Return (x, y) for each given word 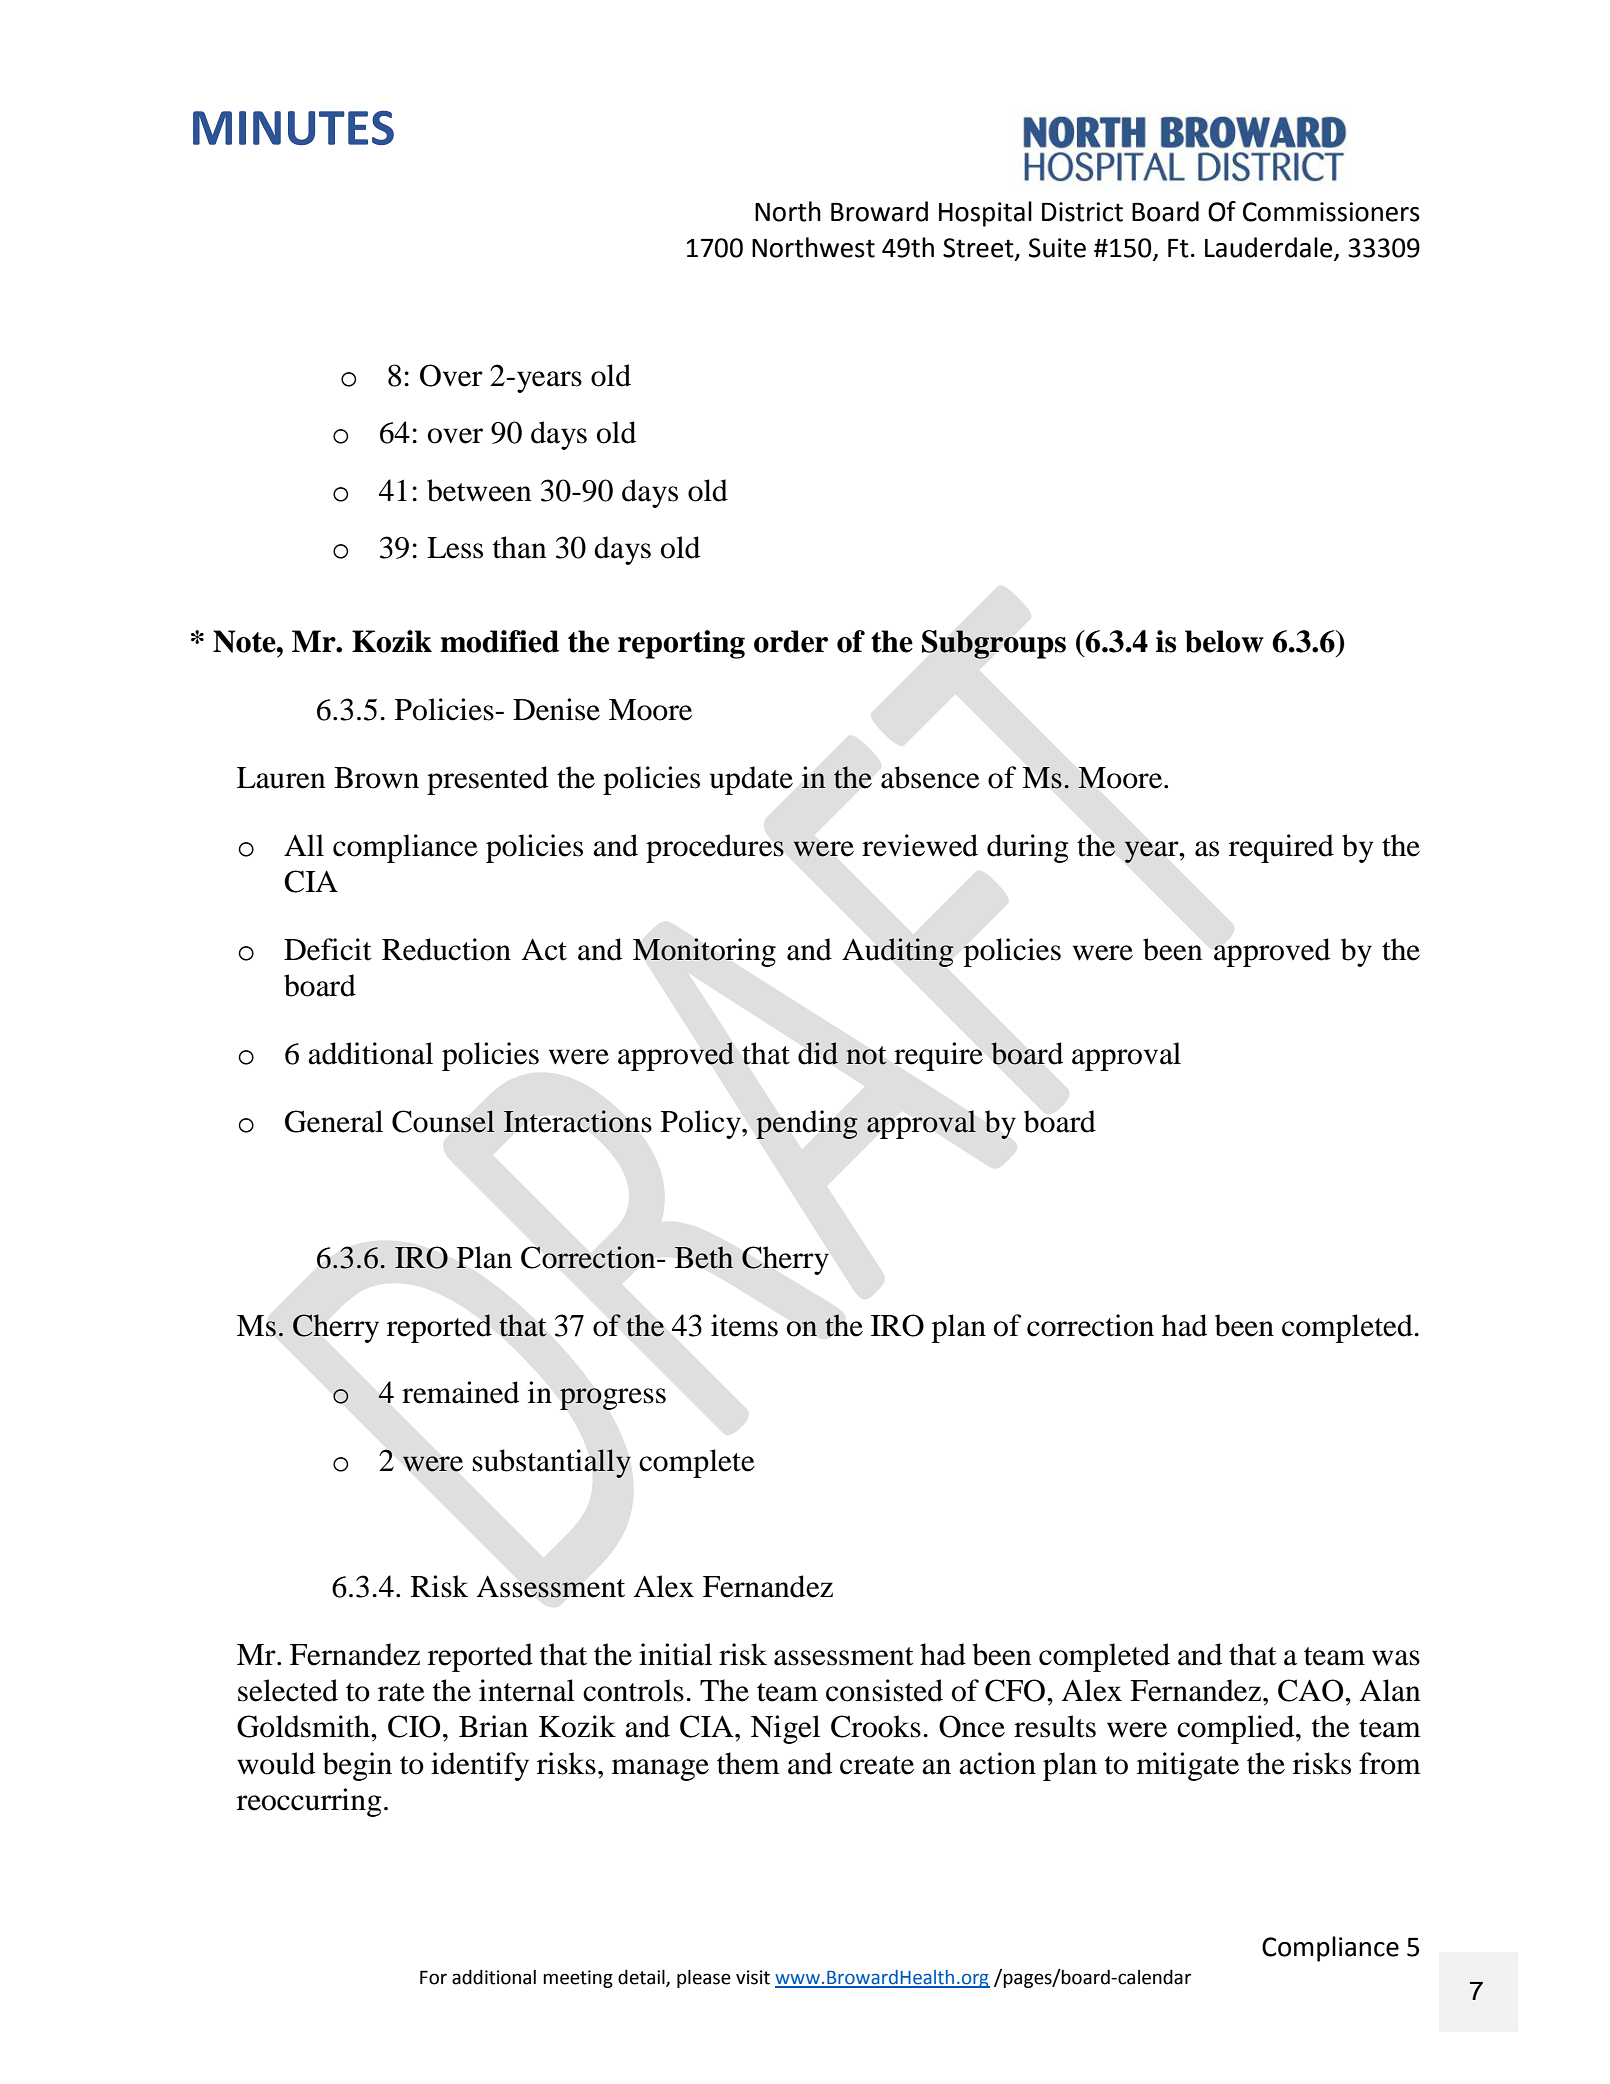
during (1028, 848)
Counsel (443, 1121)
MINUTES (293, 128)
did (818, 1053)
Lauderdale (1268, 247)
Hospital (985, 214)
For (433, 1977)
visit (753, 1977)
